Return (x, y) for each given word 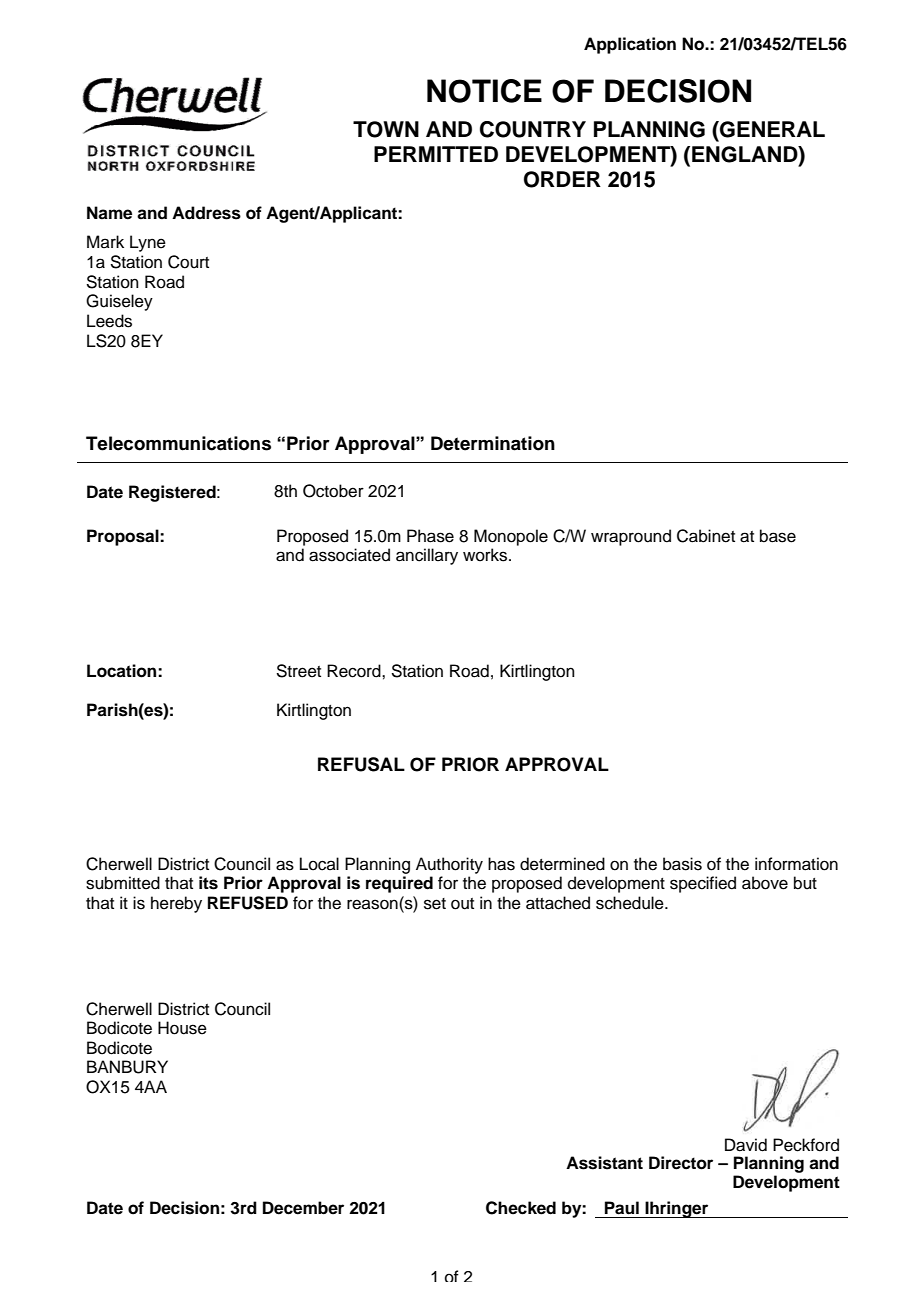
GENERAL (771, 129)
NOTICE (484, 91)
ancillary (427, 556)
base (778, 536)
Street (298, 671)
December (303, 1208)
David (746, 1145)
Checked (521, 1208)
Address (206, 213)
